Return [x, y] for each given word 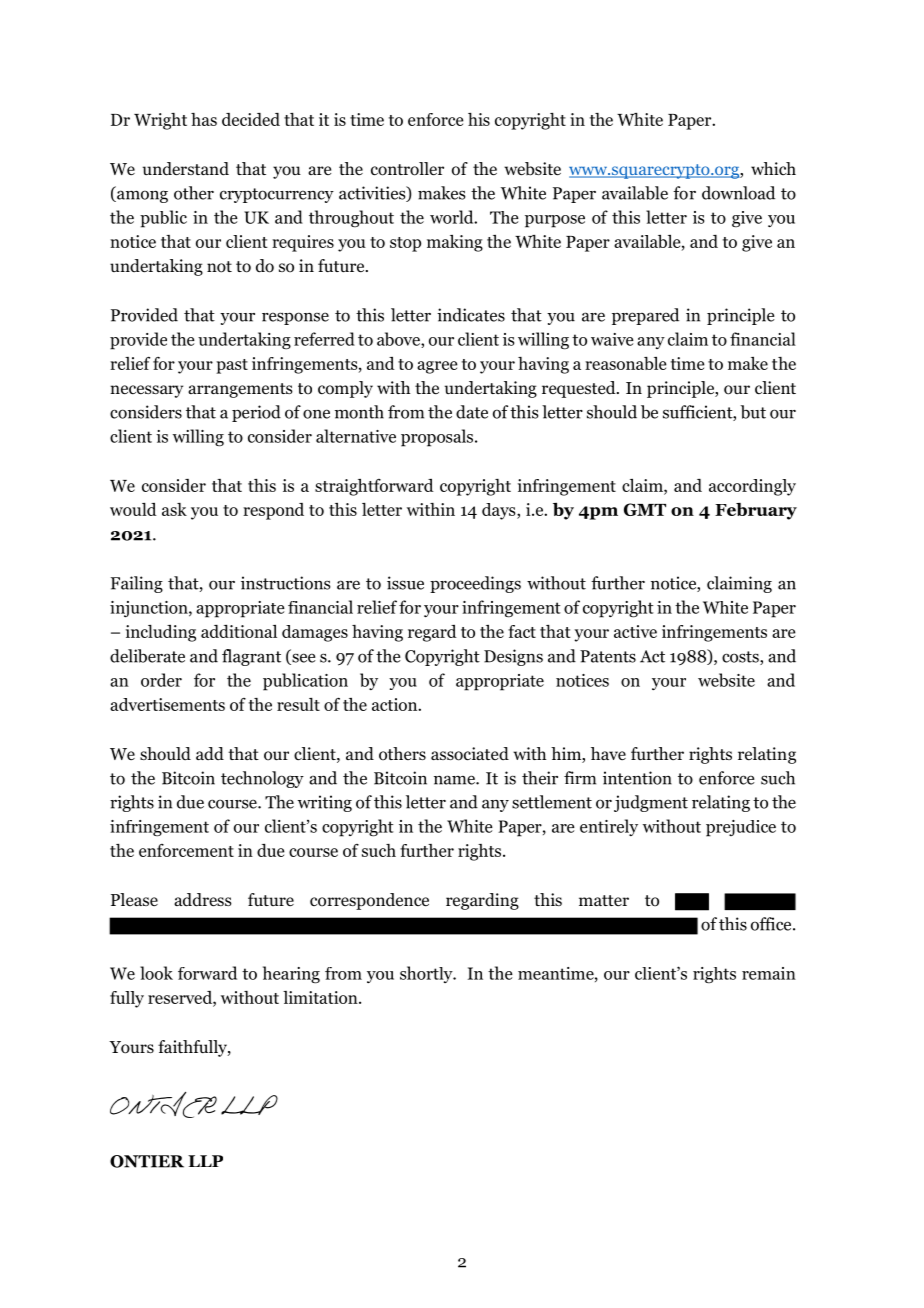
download [738, 193]
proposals [438, 438]
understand [186, 169]
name [455, 780]
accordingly [752, 487]
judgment [651, 803]
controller [407, 169]
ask [174, 509]
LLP [205, 1161]
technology [262, 779]
